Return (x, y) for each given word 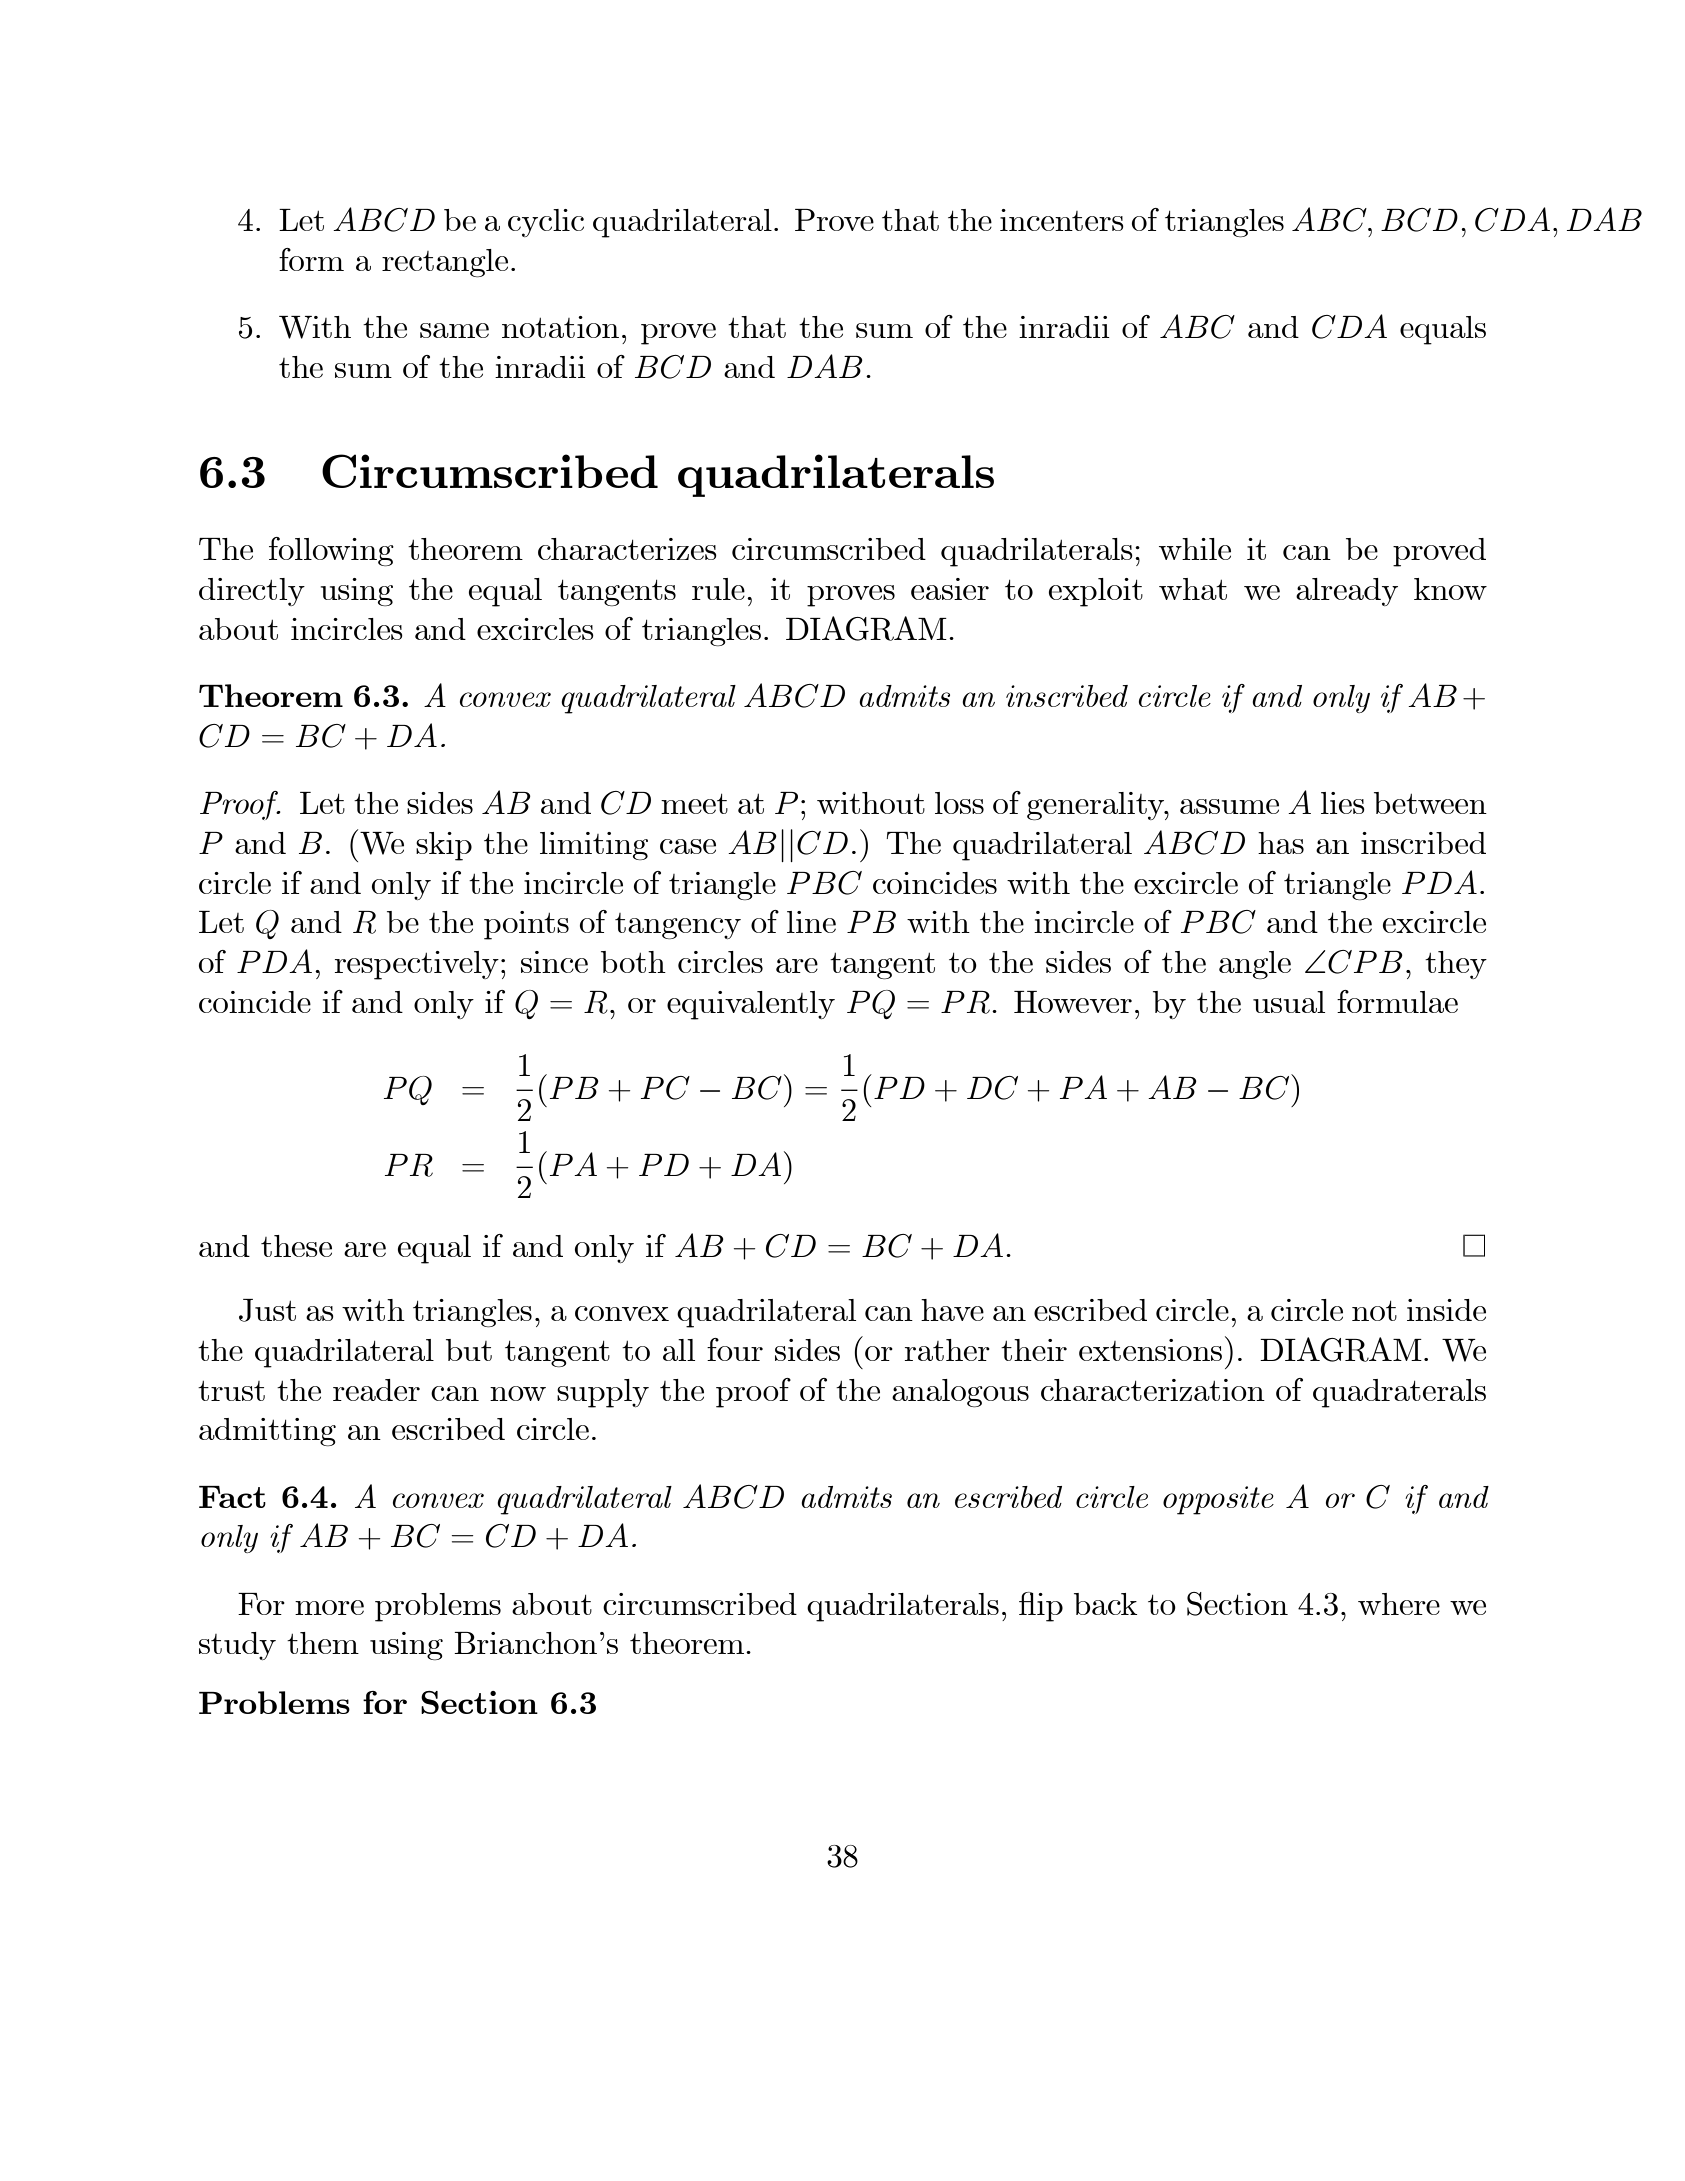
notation (560, 327)
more (329, 1607)
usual (1289, 1002)
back (1106, 1604)
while (1195, 549)
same (454, 330)
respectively (416, 965)
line (811, 922)
